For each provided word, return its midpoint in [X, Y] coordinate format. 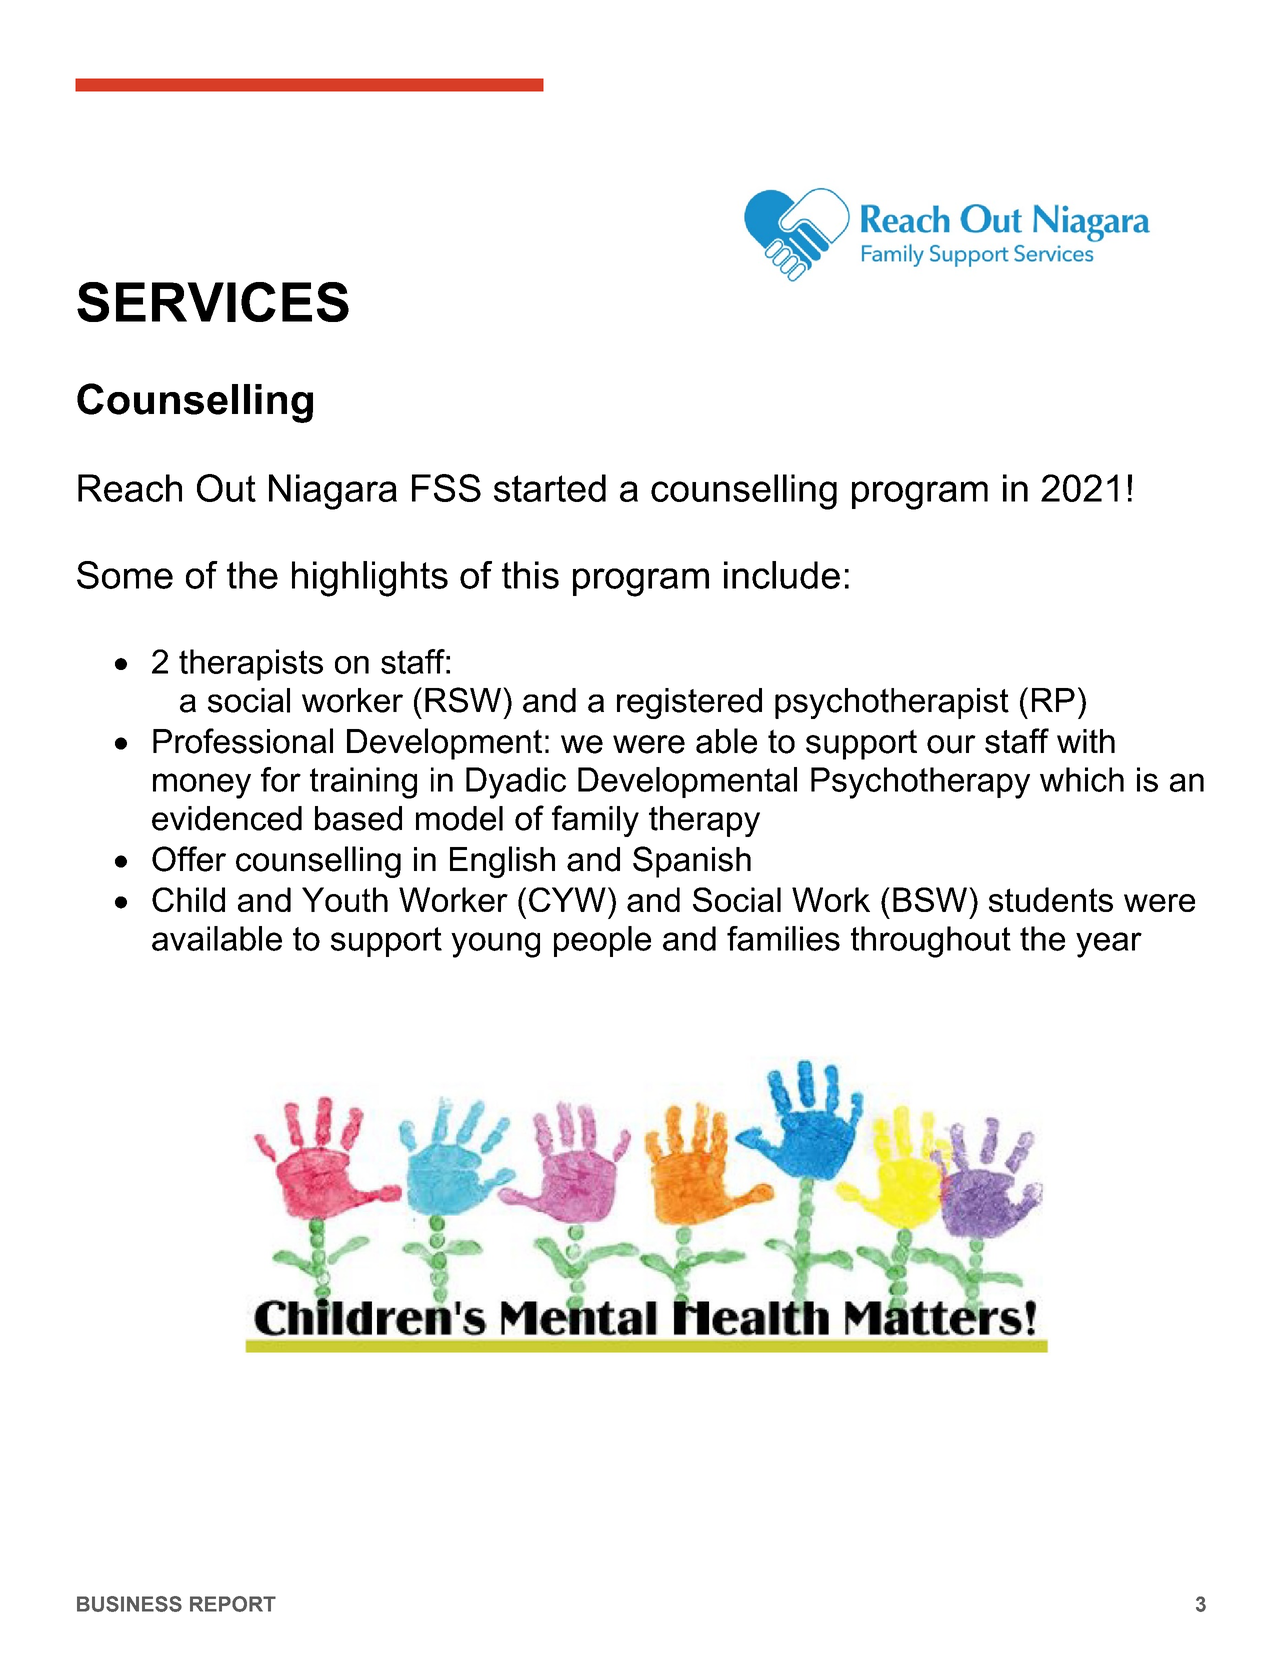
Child [188, 899]
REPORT [233, 1604]
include [782, 575]
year [1109, 945]
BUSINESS [129, 1604]
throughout [931, 942]
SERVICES [213, 302]
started [550, 488]
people [602, 941]
